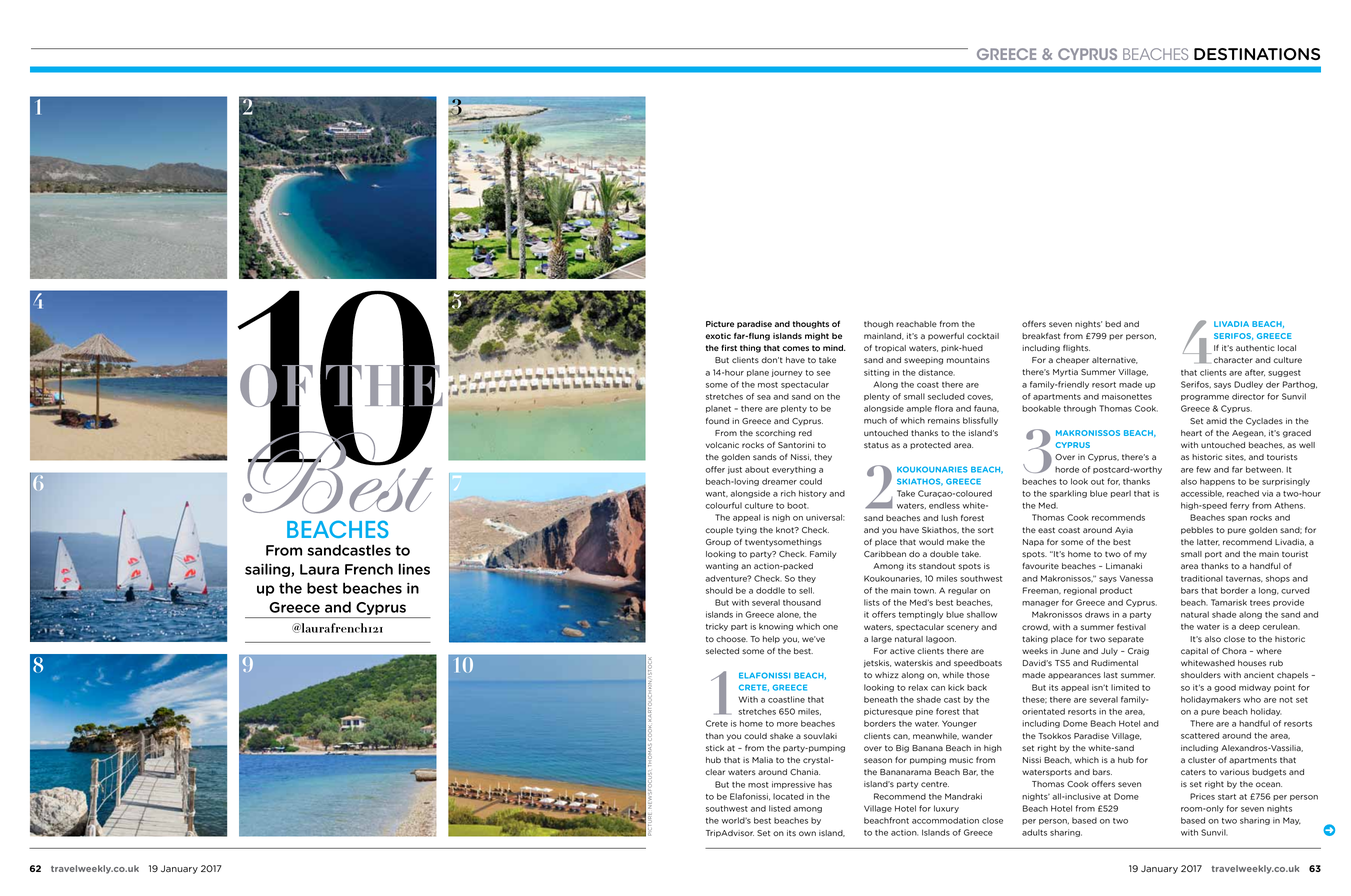  Describe the element at coordinates (414, 569) in the document. I see `lines` at that location.
